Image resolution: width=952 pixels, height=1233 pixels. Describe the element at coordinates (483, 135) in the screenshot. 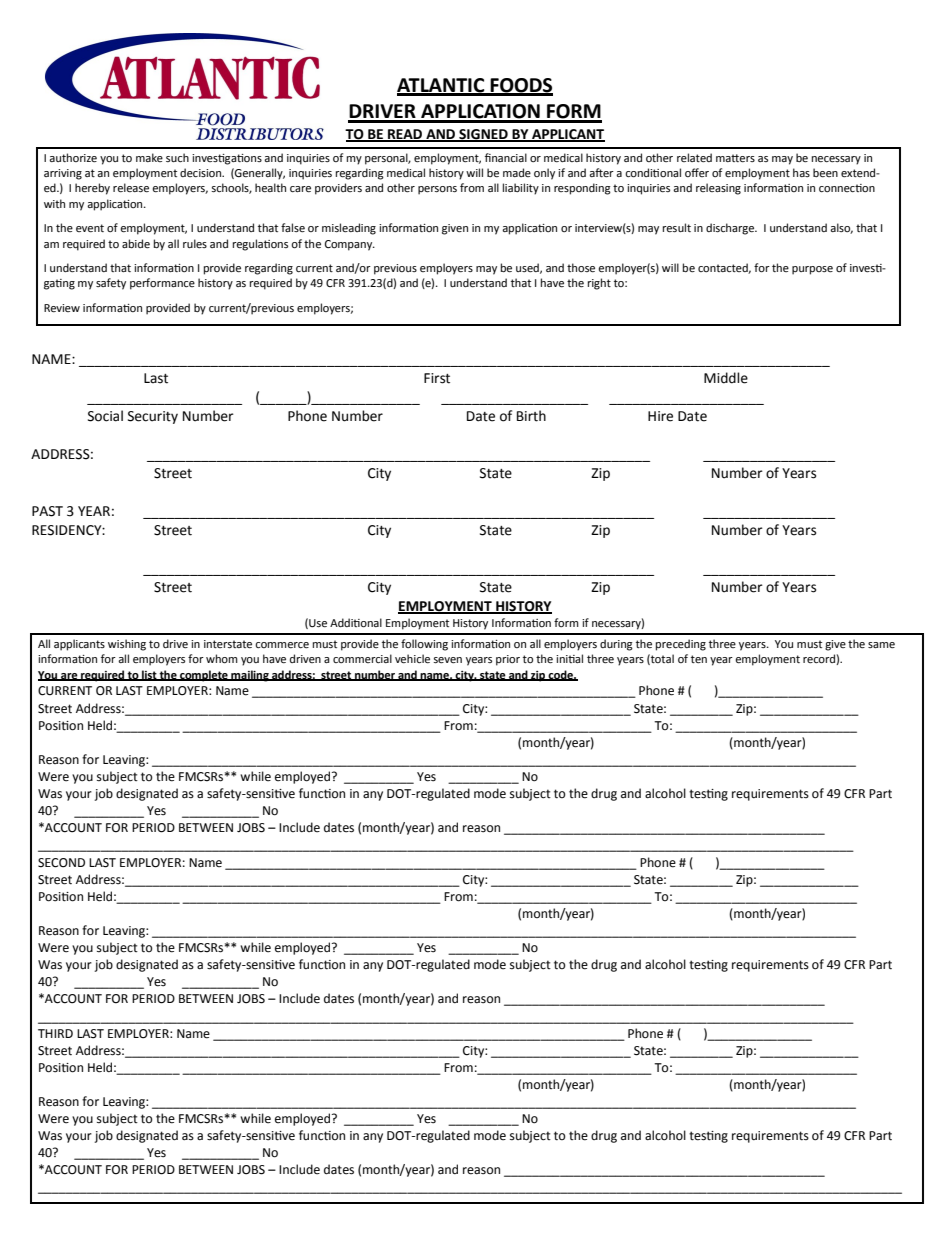

I see `SIGNED` at that location.
